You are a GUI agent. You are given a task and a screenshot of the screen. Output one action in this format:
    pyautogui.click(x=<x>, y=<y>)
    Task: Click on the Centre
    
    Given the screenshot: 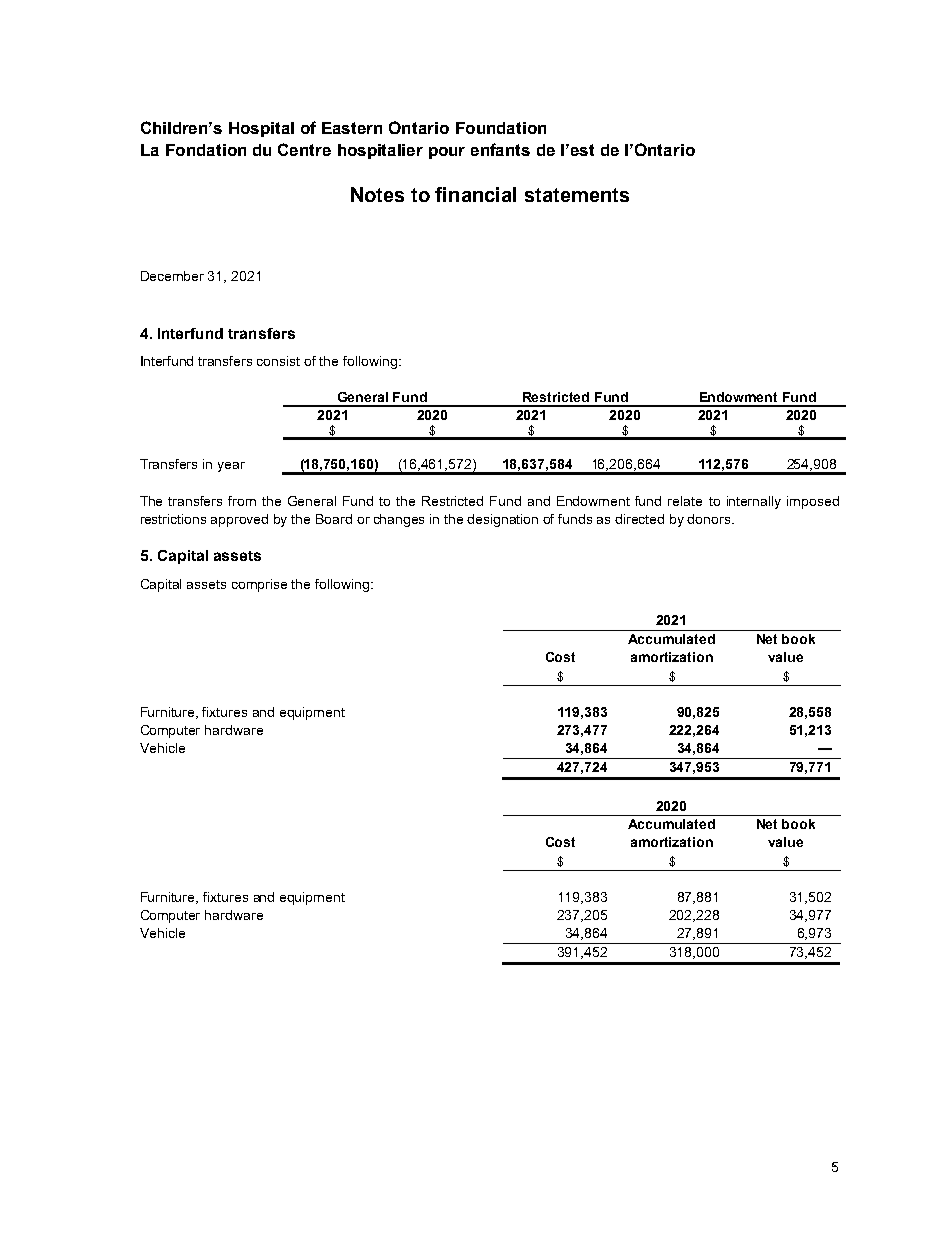 What is the action you would take?
    pyautogui.click(x=304, y=149)
